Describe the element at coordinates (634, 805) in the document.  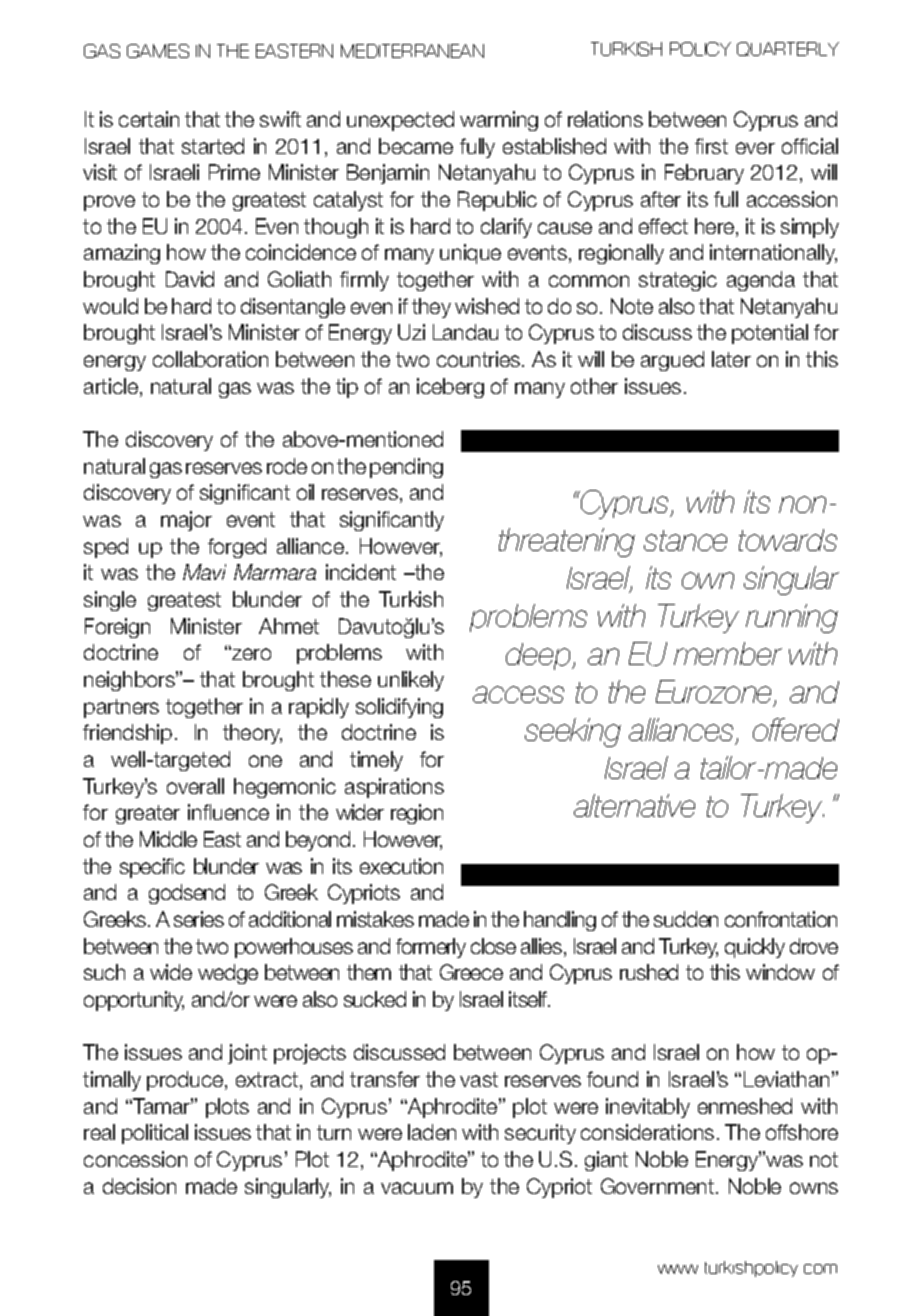
I see `alternative` at that location.
